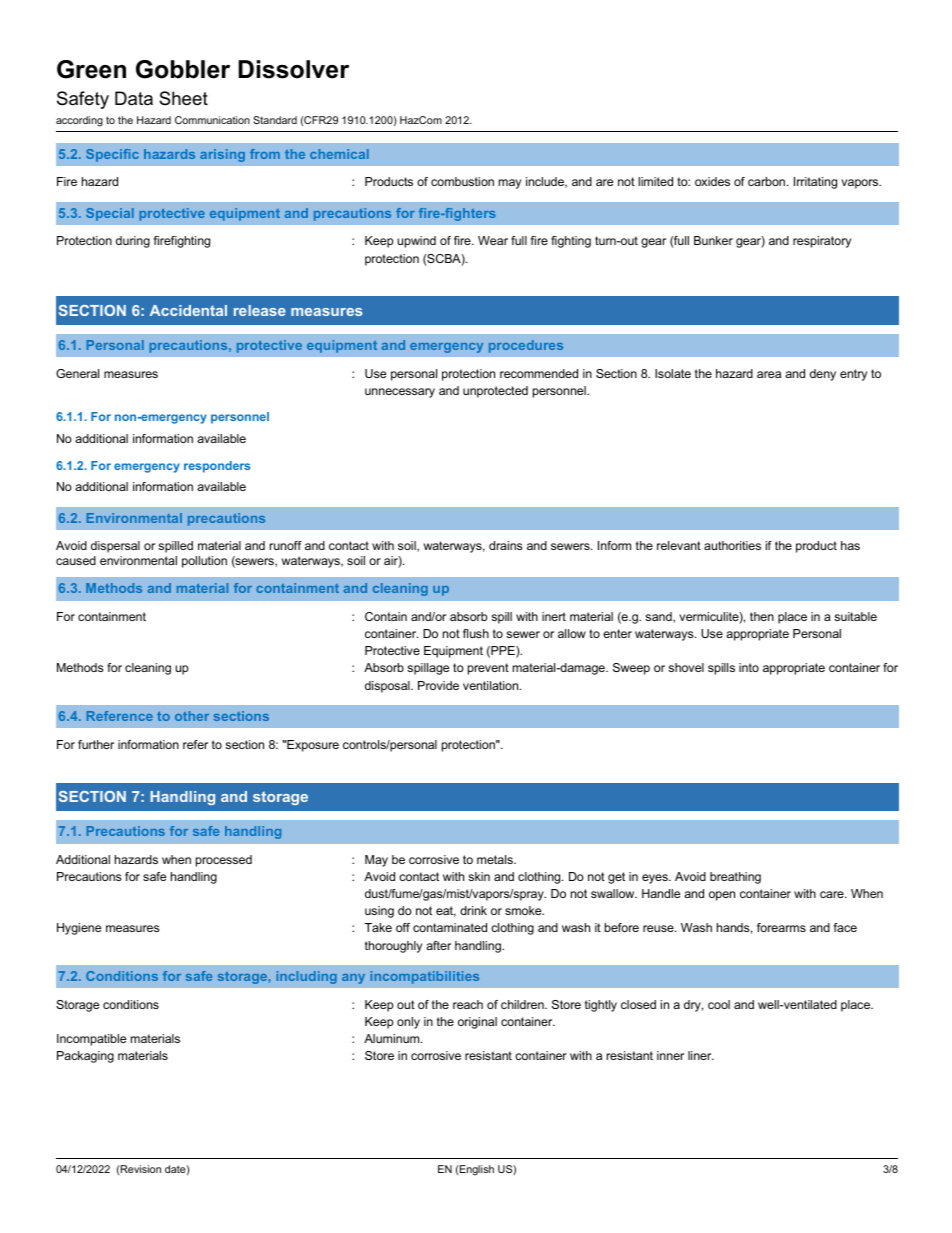  What do you see at coordinates (183, 98) in the page?
I see `Sheet` at bounding box center [183, 98].
